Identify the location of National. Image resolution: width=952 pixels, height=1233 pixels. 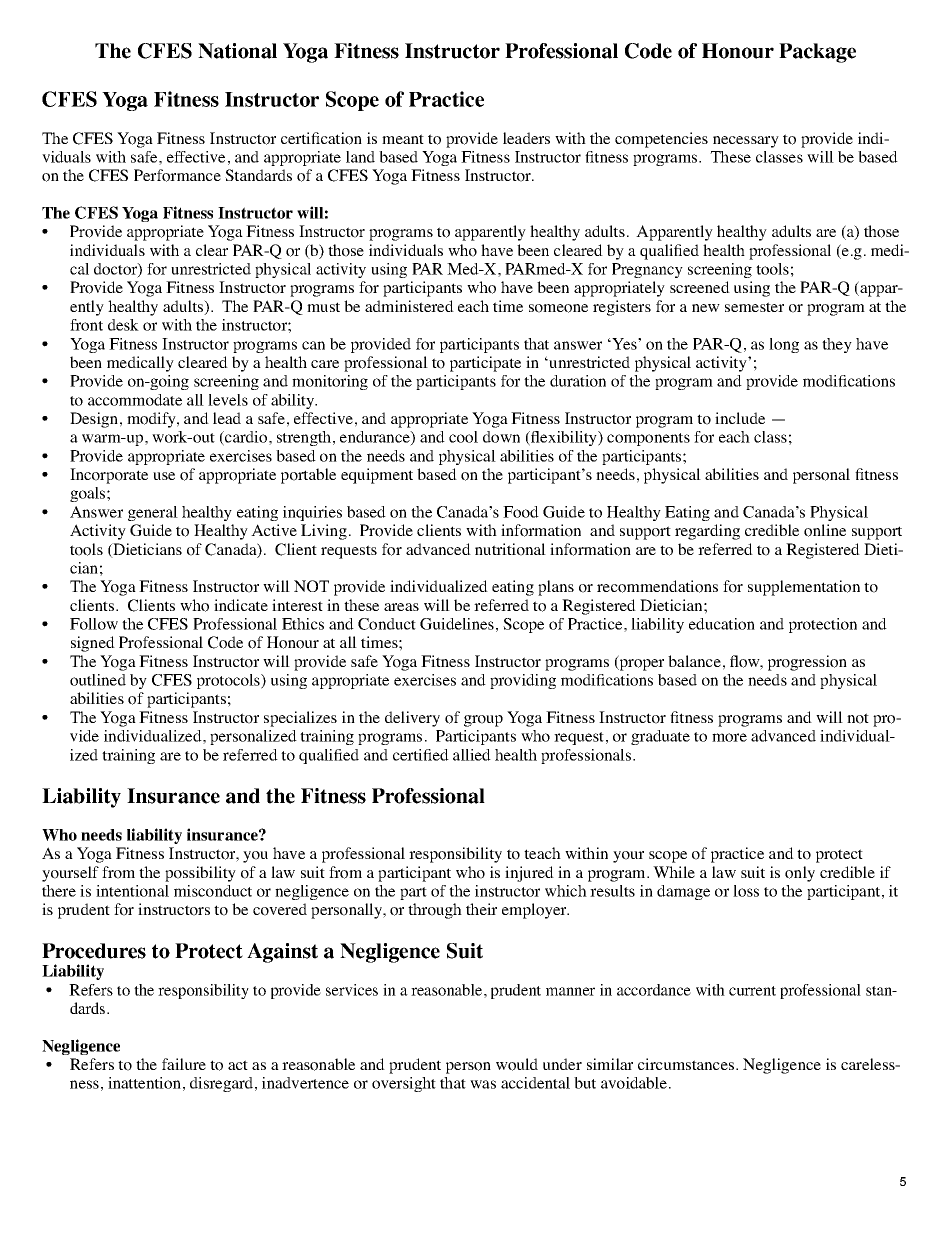
(237, 51).
